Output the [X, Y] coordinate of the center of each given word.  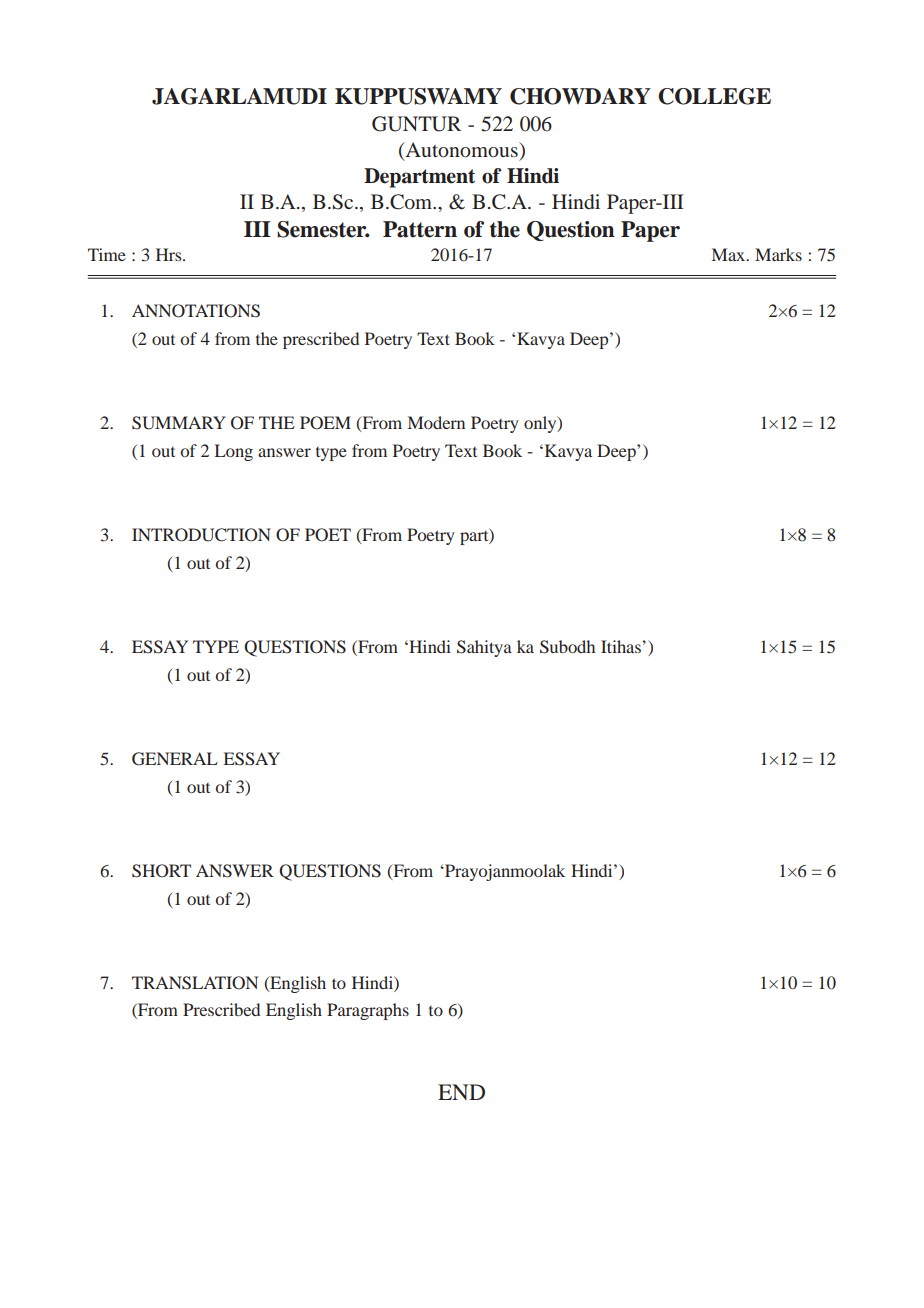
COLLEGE [714, 96]
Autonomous [461, 151]
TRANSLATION [195, 983]
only [541, 424]
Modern [436, 422]
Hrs [170, 254]
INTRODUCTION [201, 535]
